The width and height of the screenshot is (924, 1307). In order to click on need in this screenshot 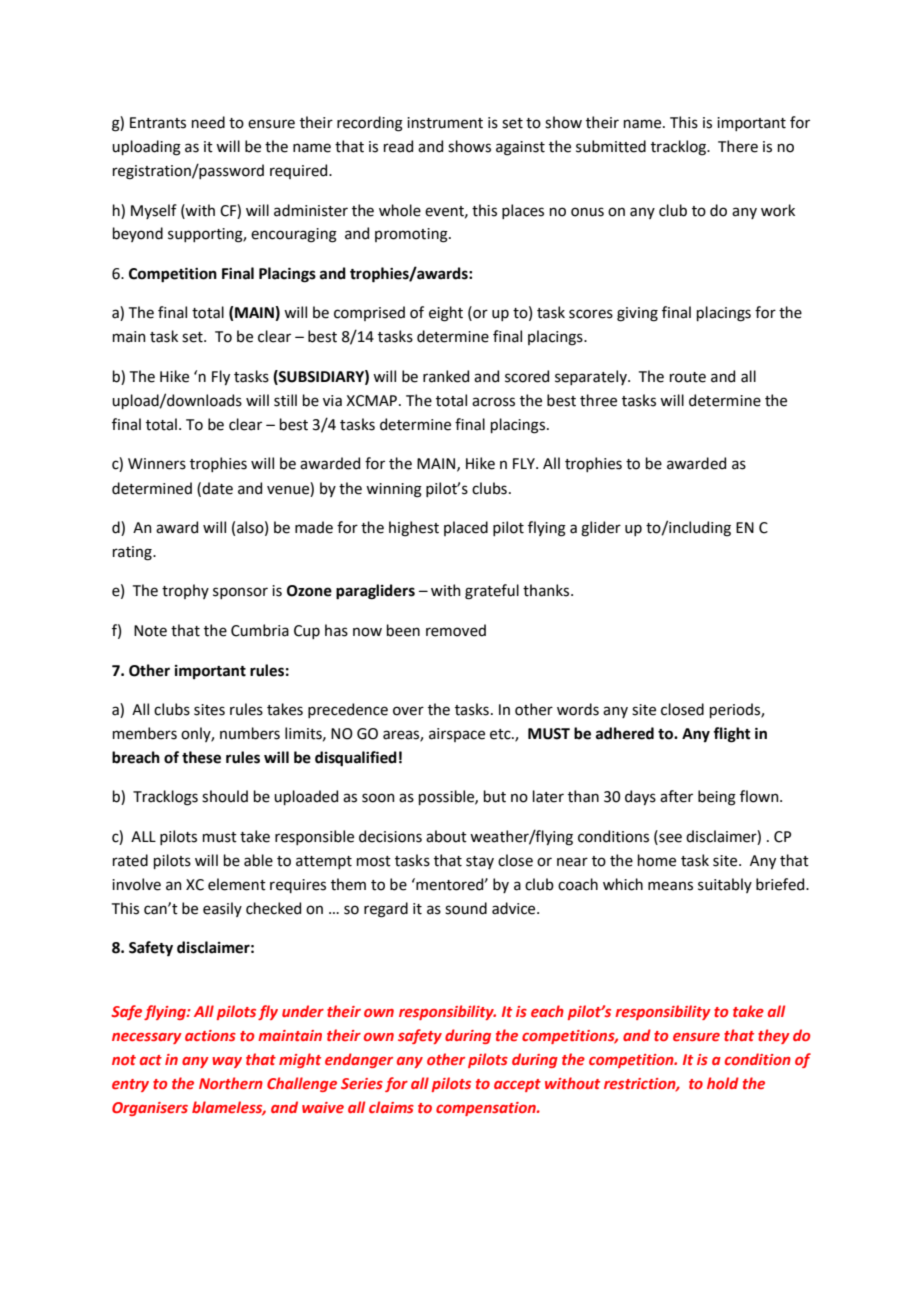, I will do `click(208, 122)`.
